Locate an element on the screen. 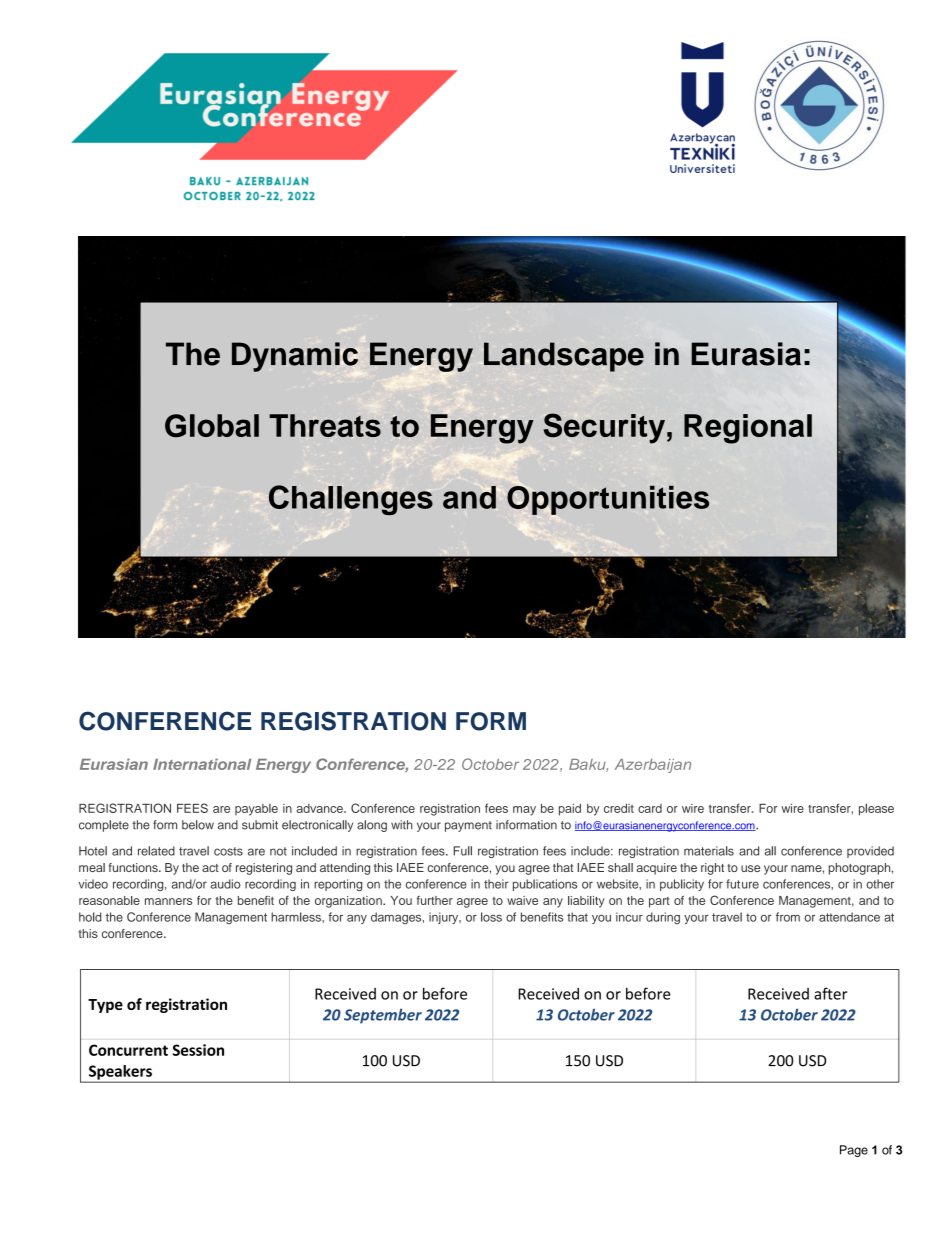 This screenshot has width=952, height=1233. Landscape is located at coordinates (564, 357).
